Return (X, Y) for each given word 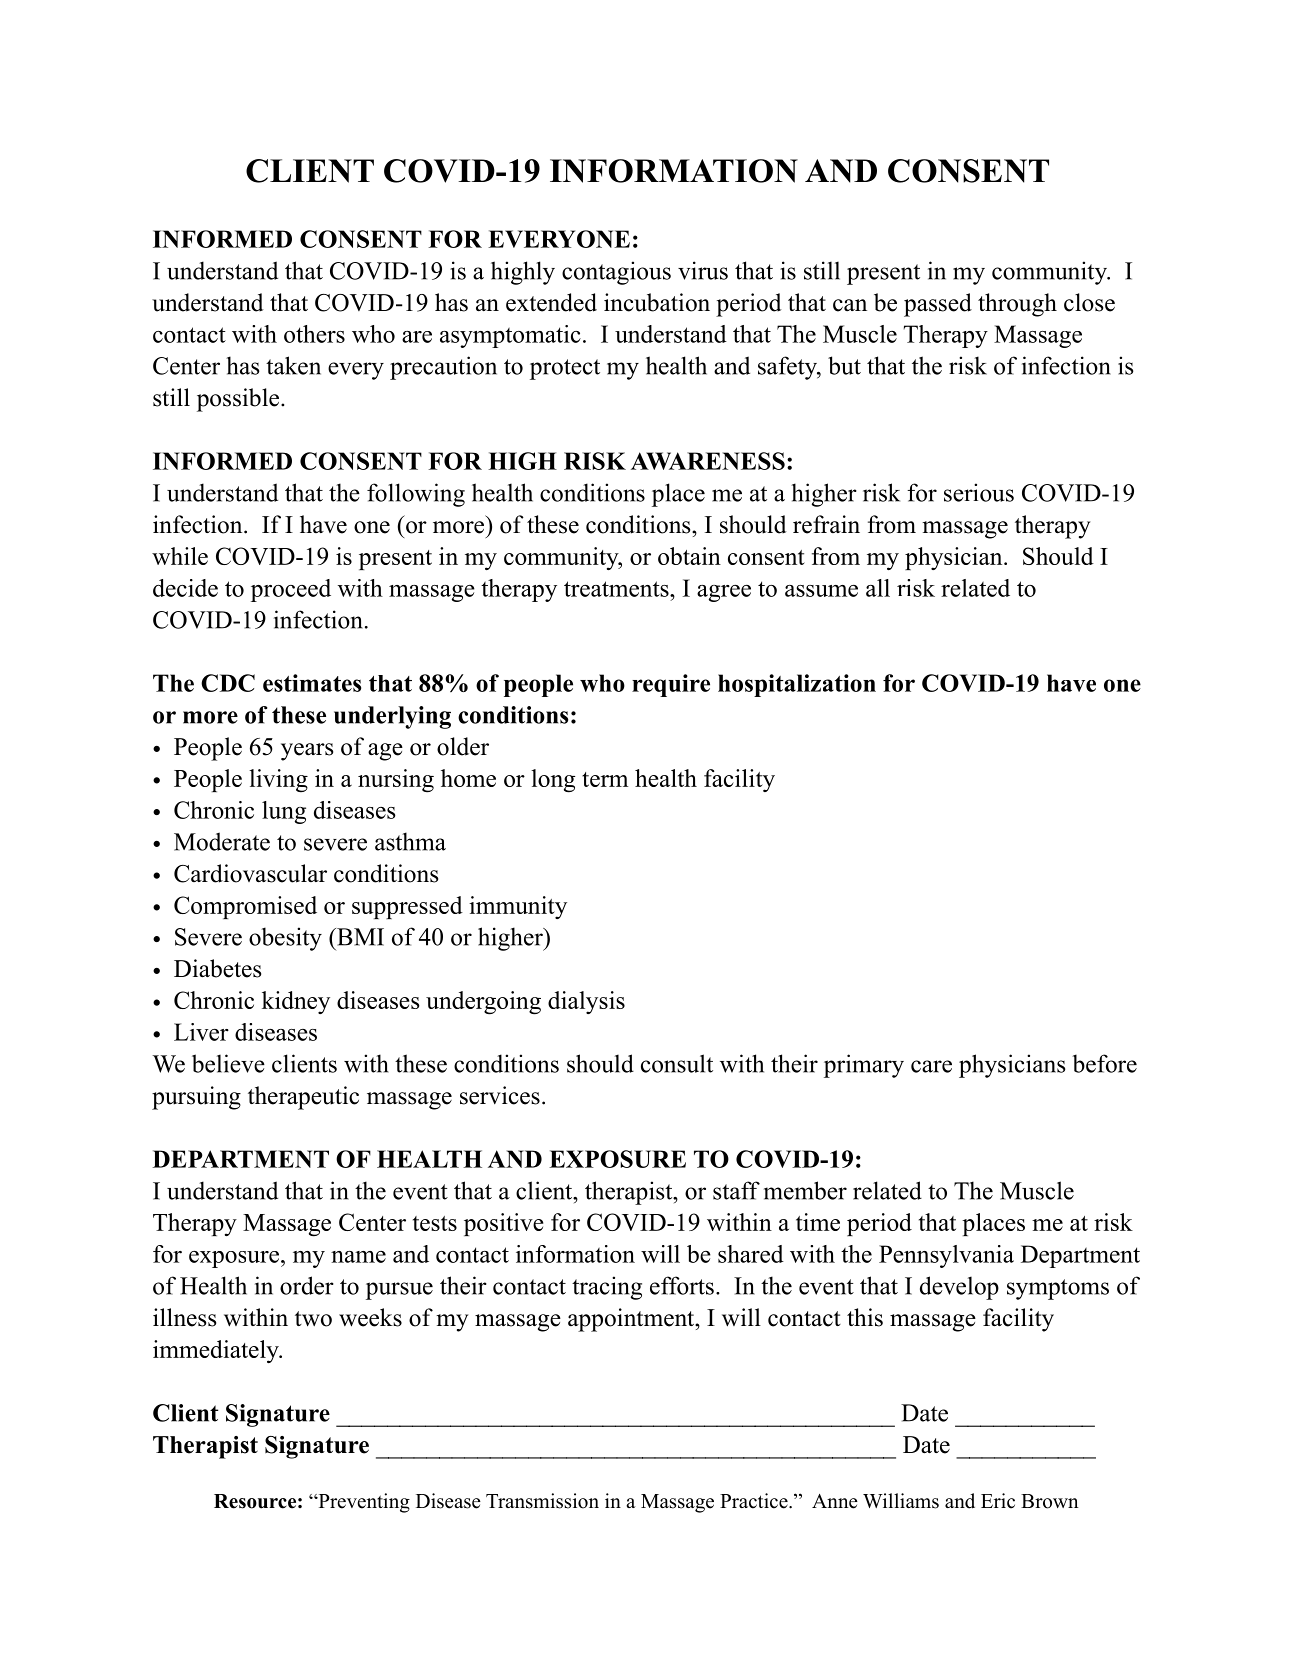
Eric (998, 1501)
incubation (657, 302)
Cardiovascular (250, 873)
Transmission (542, 1501)
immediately (217, 1351)
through (1017, 305)
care (931, 1066)
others (314, 334)
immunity (518, 907)
